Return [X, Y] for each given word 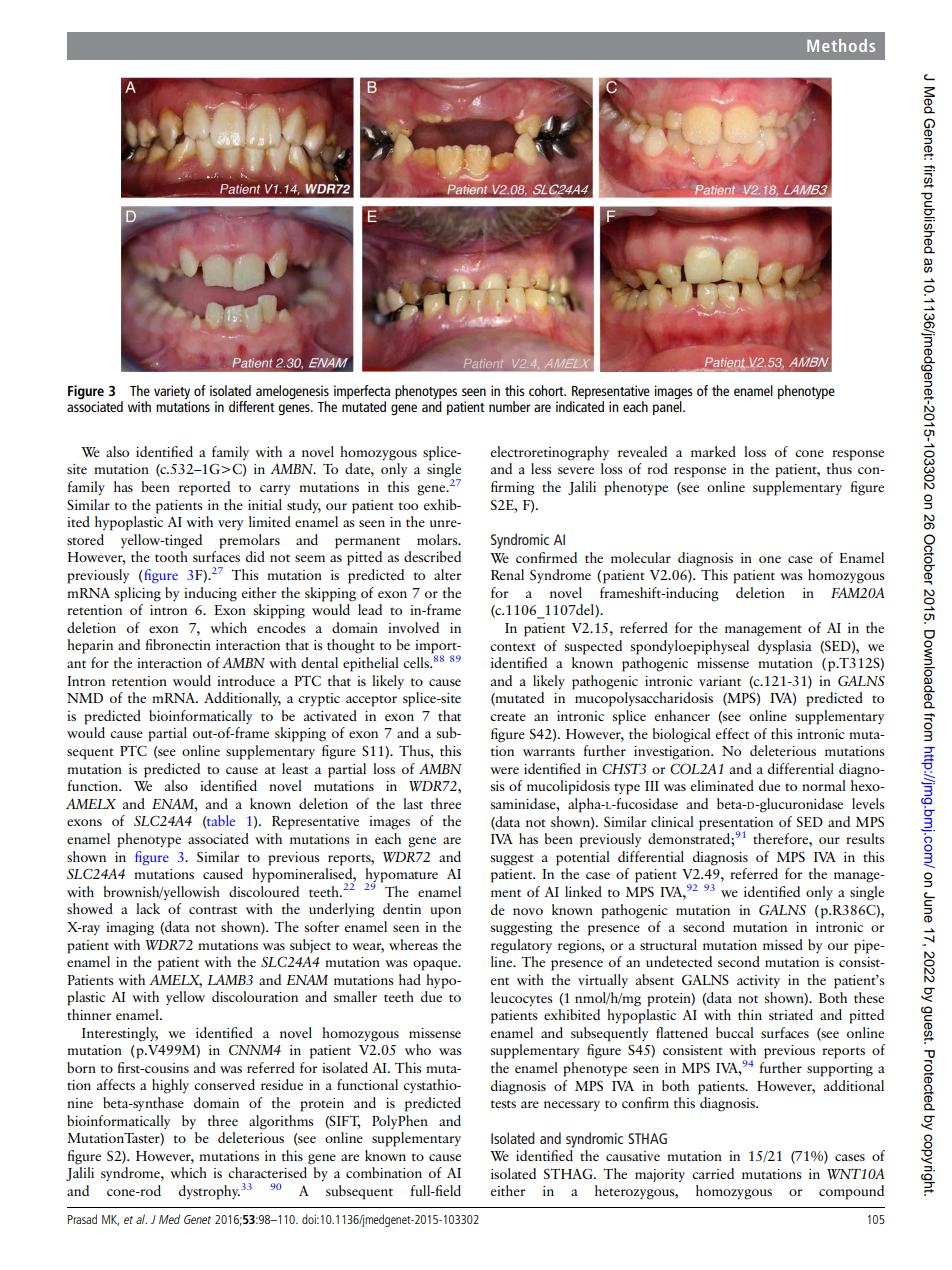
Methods [841, 45]
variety [172, 393]
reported [204, 488]
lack [148, 908]
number [509, 406]
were [504, 770]
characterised [267, 1172]
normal [824, 785]
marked [713, 451]
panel [668, 408]
